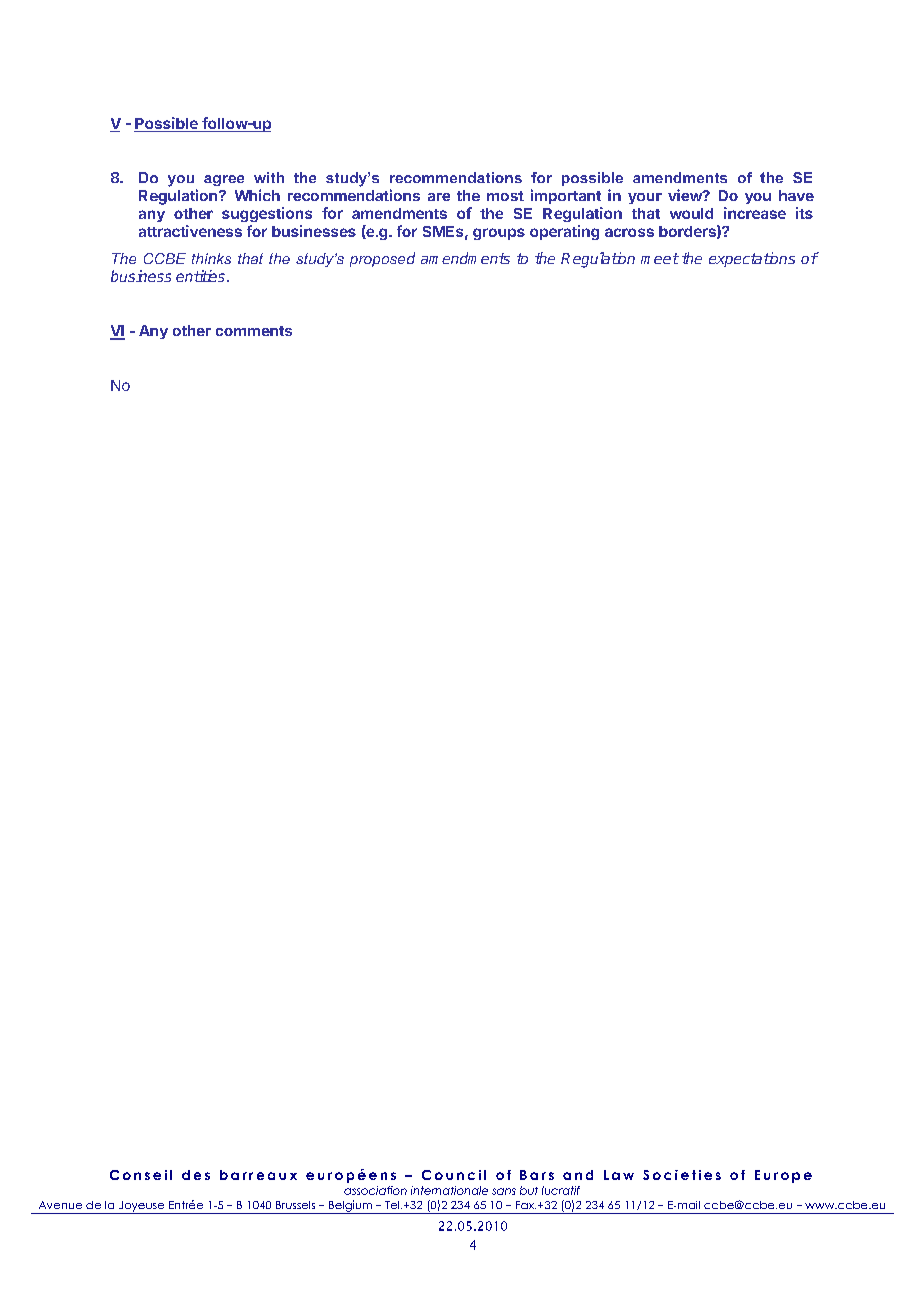 The height and width of the screenshot is (1308, 924). What do you see at coordinates (449, 1190) in the screenshot?
I see `internationale` at bounding box center [449, 1190].
